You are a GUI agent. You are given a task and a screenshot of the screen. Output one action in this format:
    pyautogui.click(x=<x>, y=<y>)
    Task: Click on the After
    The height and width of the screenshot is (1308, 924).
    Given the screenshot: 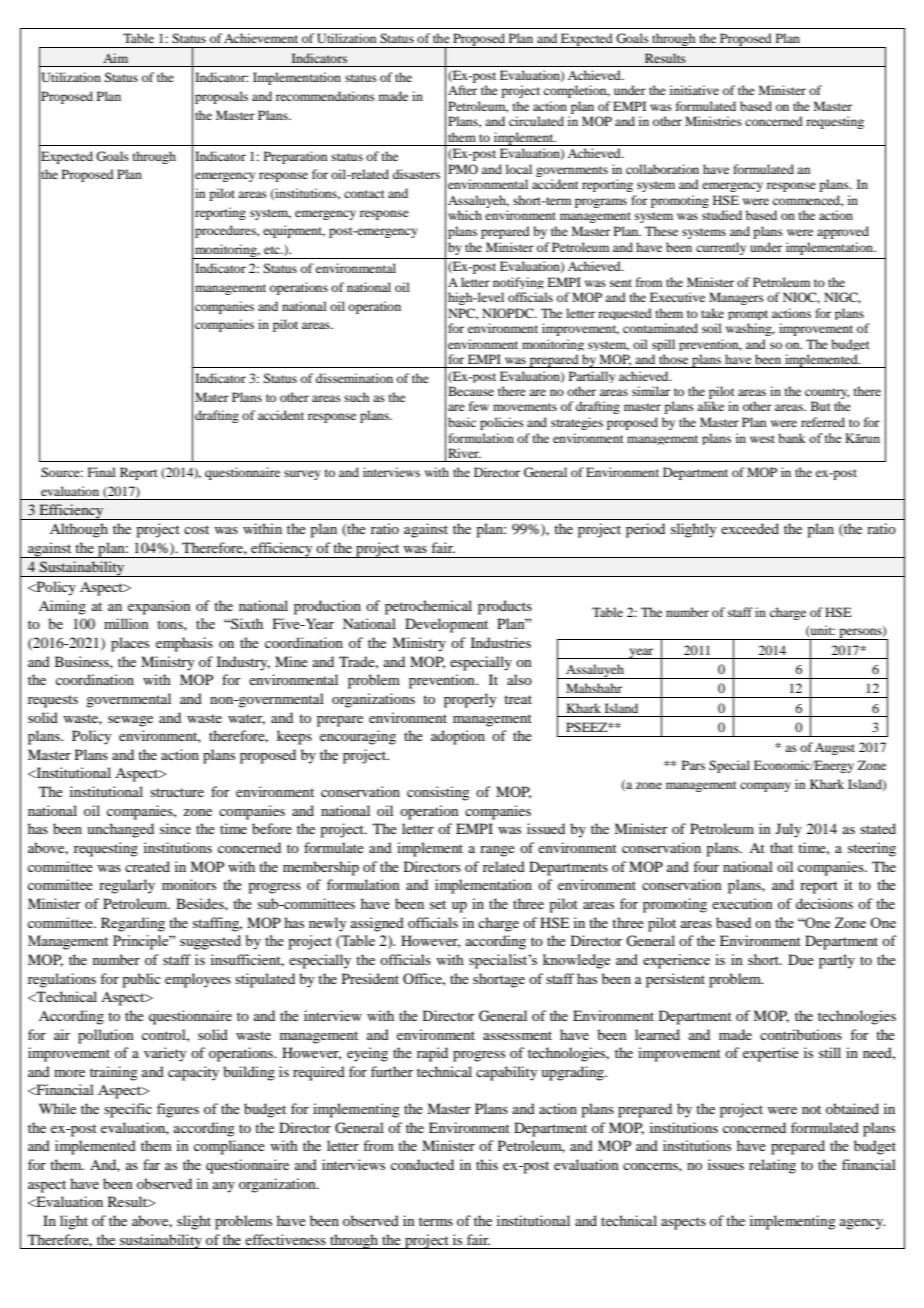 What is the action you would take?
    pyautogui.click(x=462, y=90)
